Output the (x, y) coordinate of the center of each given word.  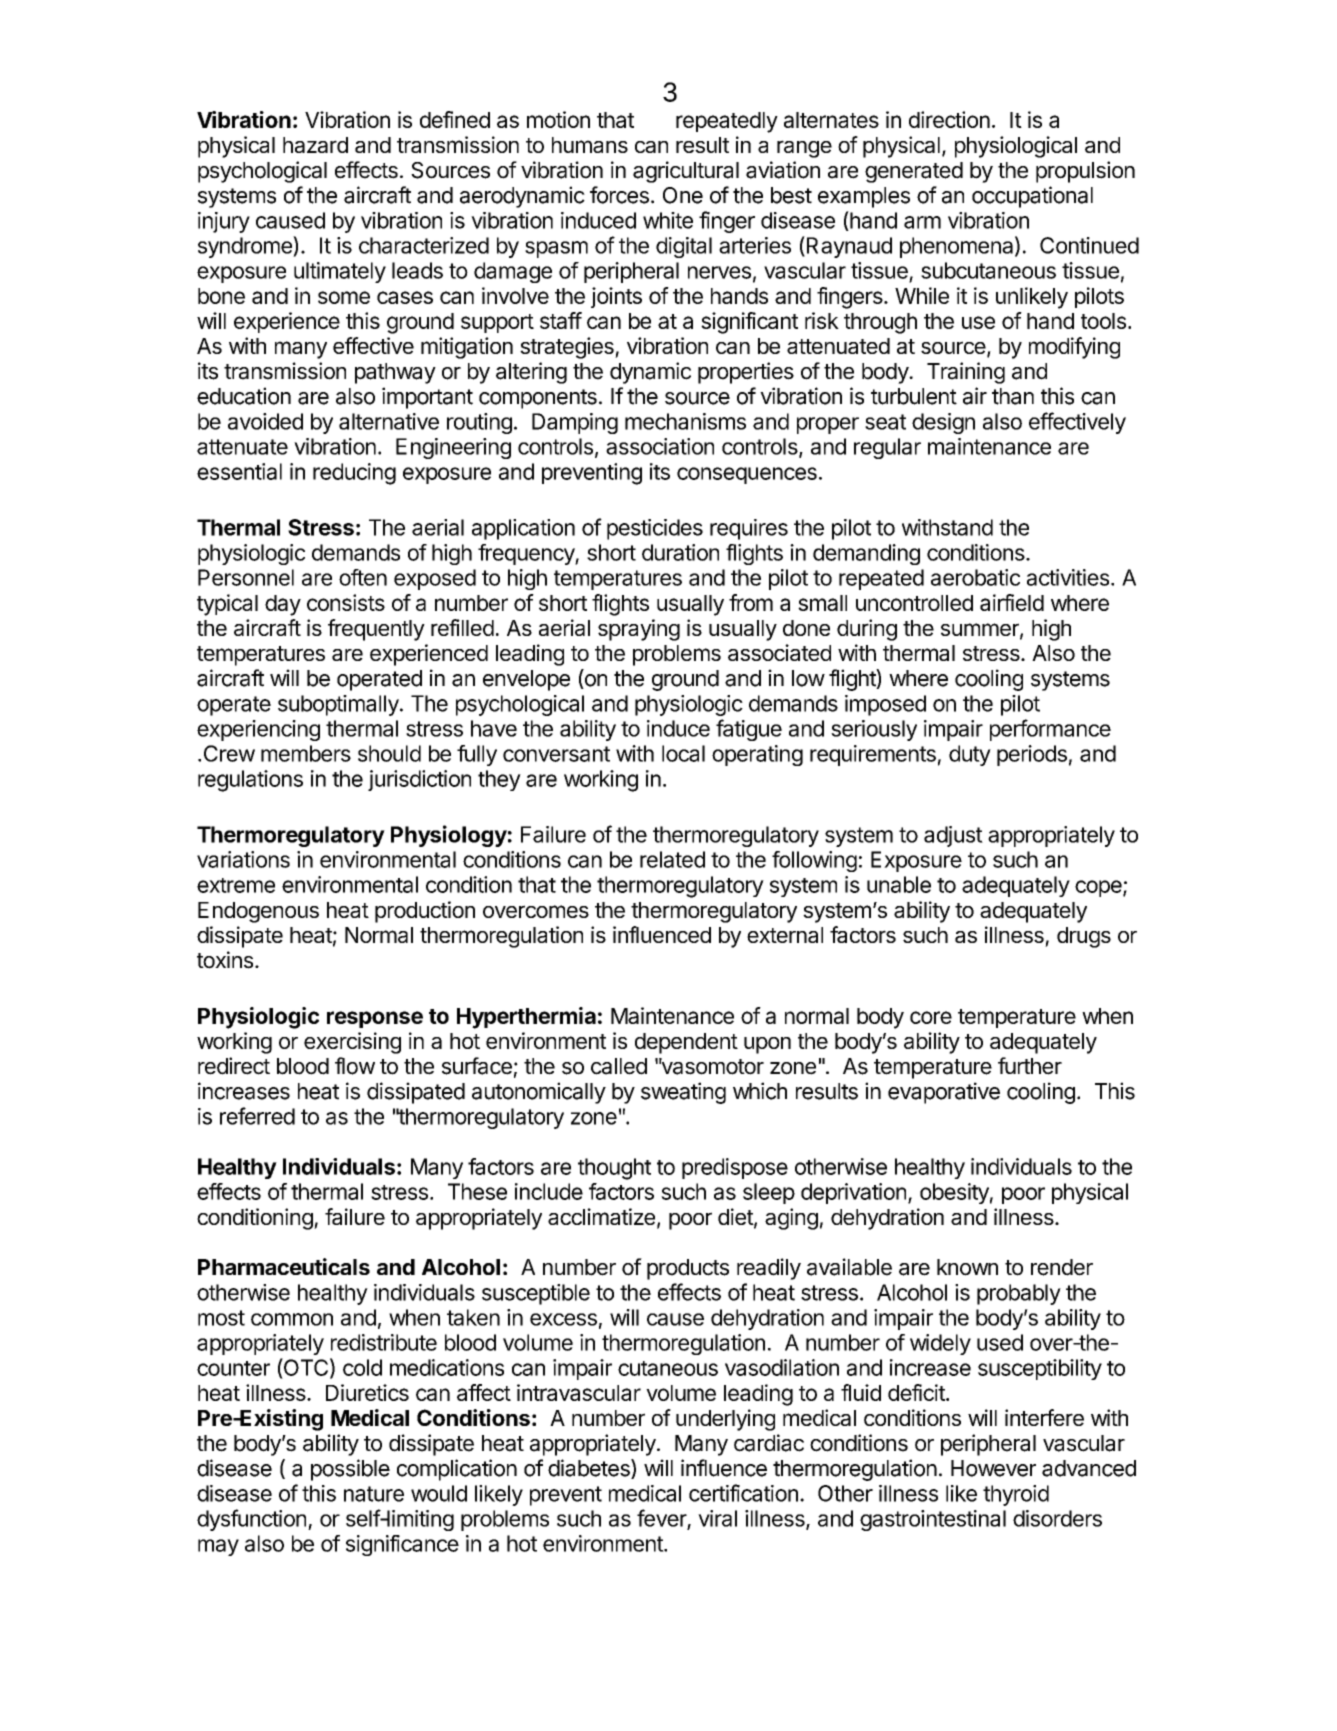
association (660, 446)
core (931, 1017)
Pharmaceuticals (284, 1266)
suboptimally (338, 705)
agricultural (686, 172)
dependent (686, 1043)
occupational (1032, 197)
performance (1050, 730)
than (1013, 396)
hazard (315, 145)
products (688, 1269)
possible (350, 1470)
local (683, 753)
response (375, 1019)
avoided (265, 421)
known (967, 1267)
